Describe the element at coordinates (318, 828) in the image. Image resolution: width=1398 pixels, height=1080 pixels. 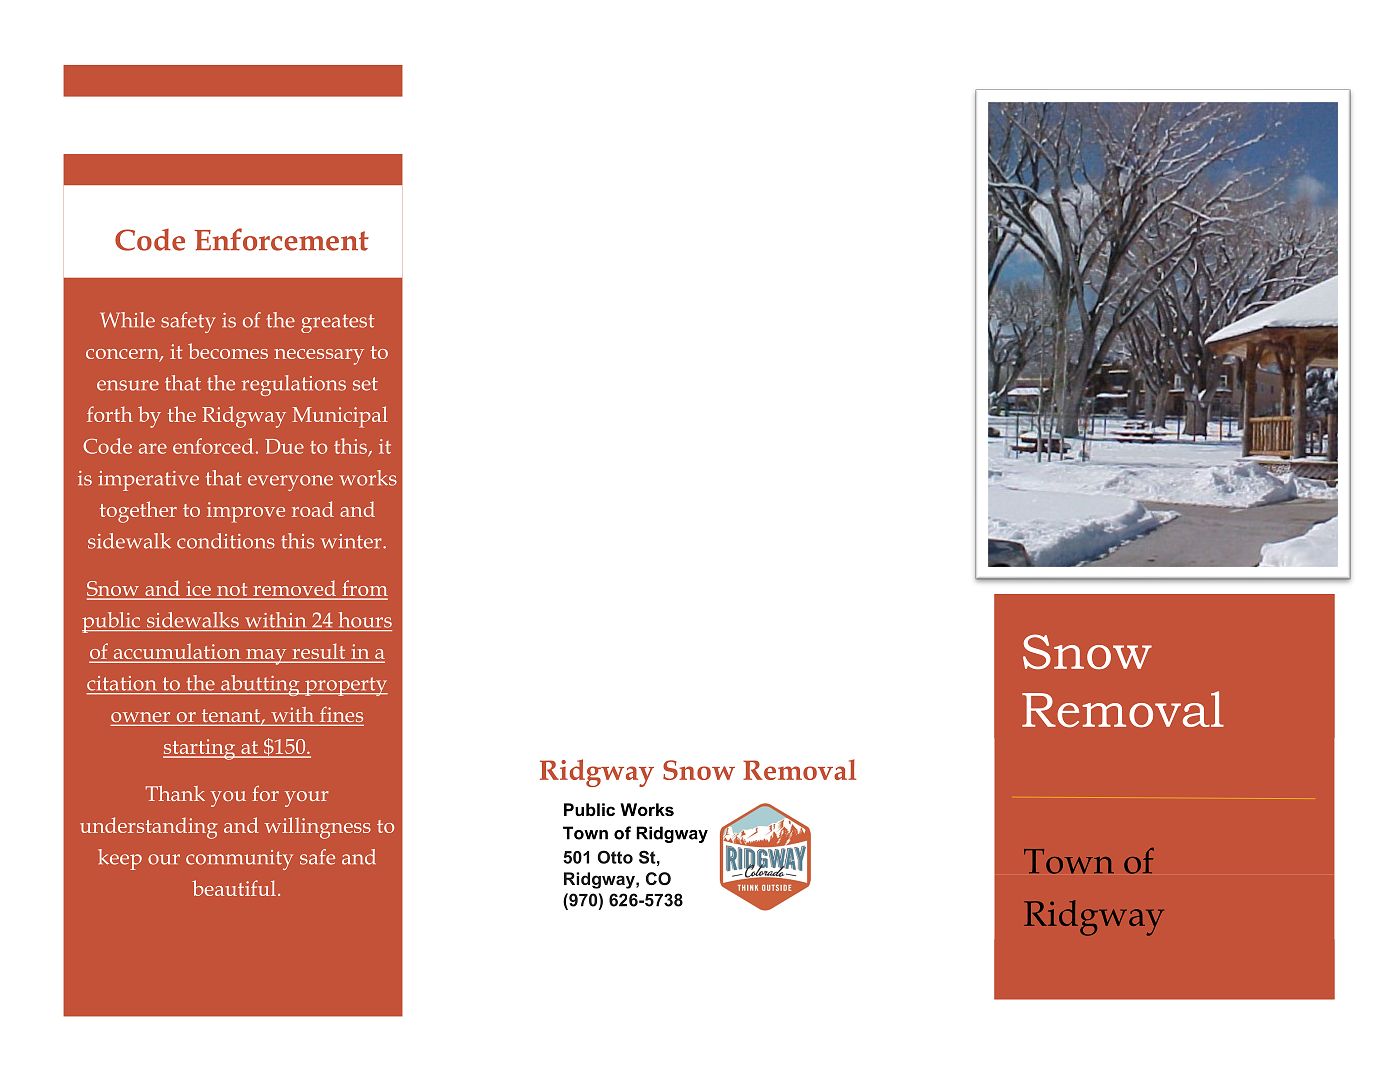
I see `willingness` at that location.
